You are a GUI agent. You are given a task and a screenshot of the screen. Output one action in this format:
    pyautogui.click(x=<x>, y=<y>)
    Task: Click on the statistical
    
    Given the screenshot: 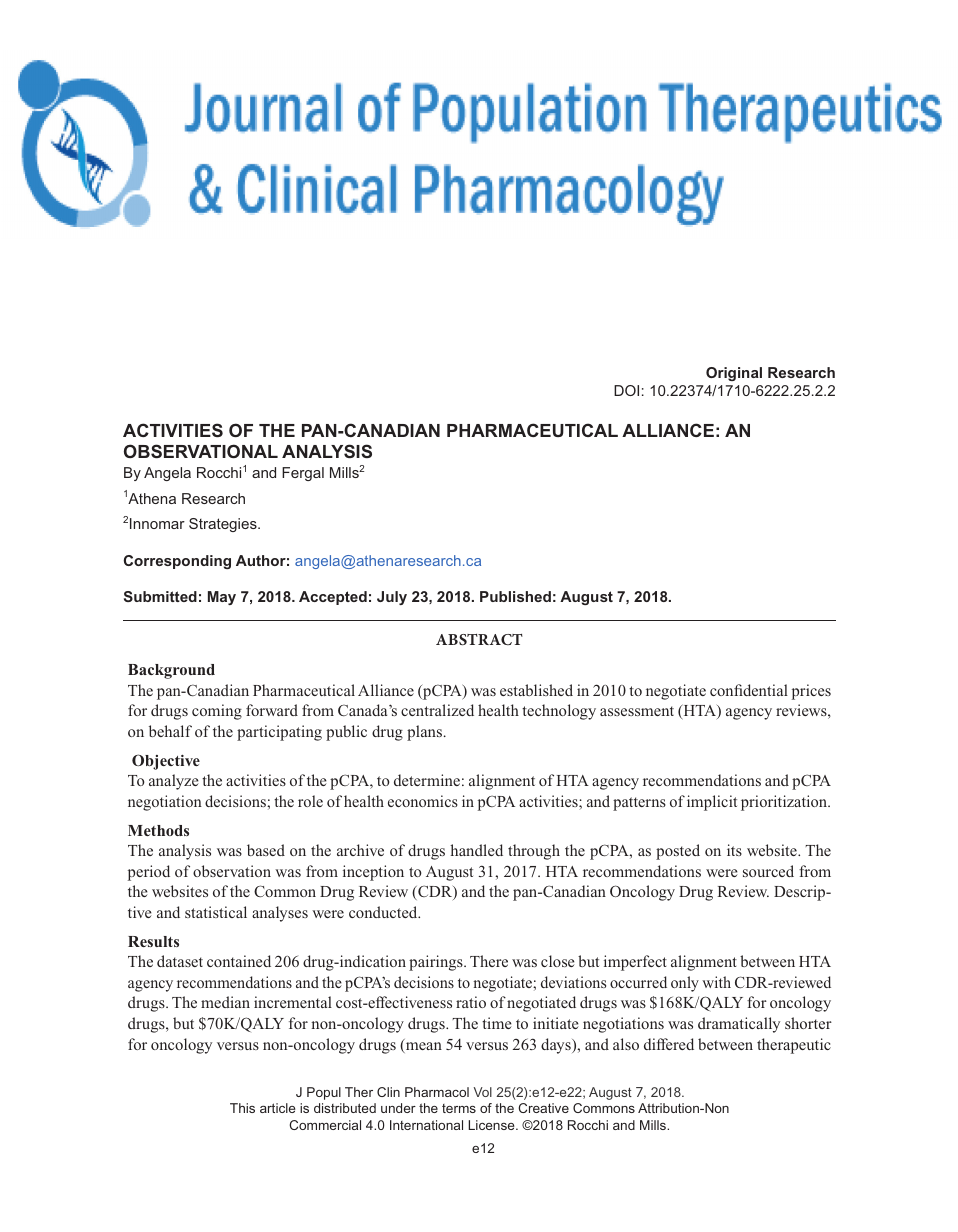 What is the action you would take?
    pyautogui.click(x=216, y=912)
